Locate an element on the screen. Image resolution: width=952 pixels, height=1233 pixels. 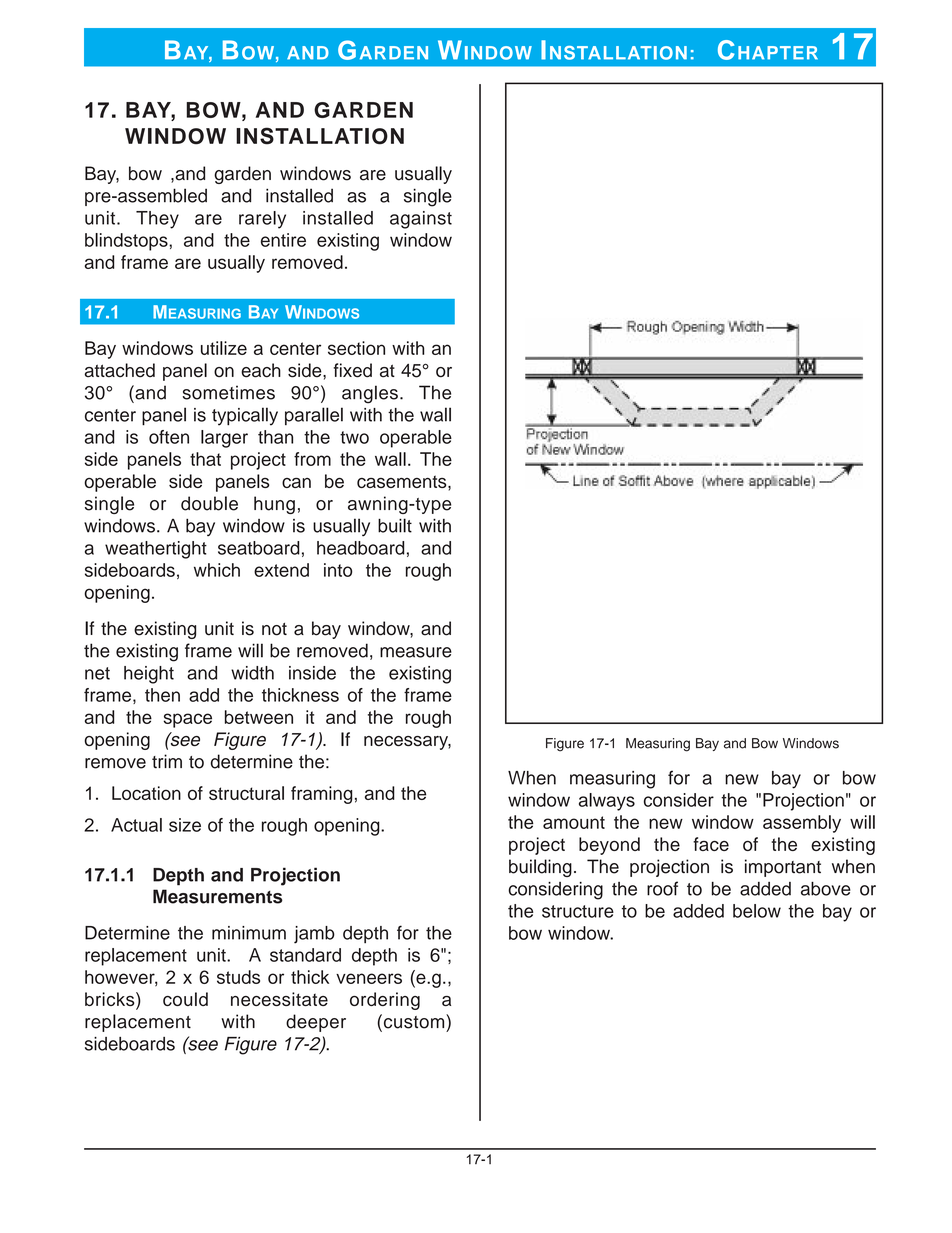
against is located at coordinates (421, 220).
